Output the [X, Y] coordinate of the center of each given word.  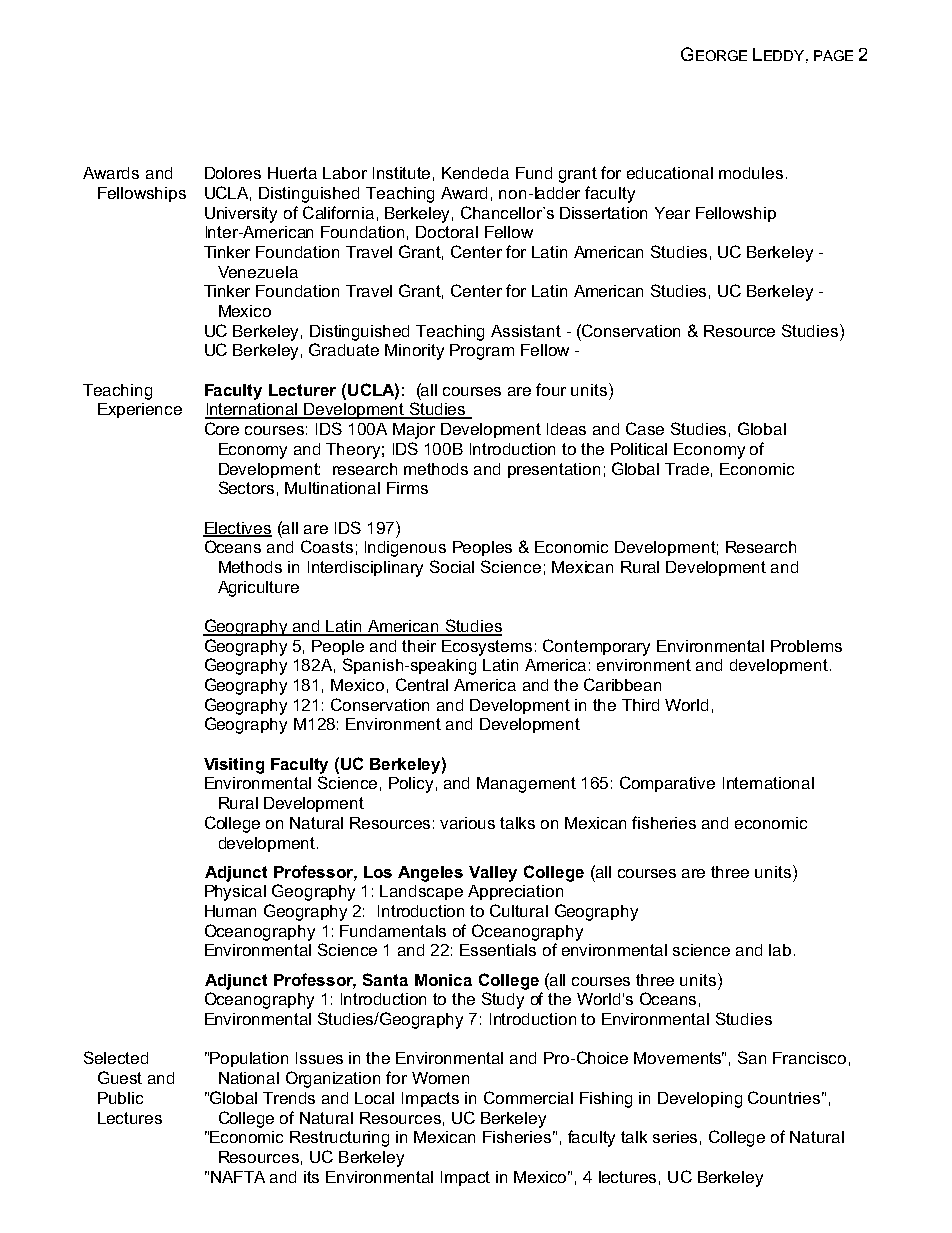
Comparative [667, 784]
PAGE [833, 55]
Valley [493, 874]
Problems [806, 646]
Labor [345, 173]
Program [482, 352]
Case [645, 428]
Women [440, 1078]
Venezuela [258, 272]
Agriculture [258, 589]
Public [120, 1098]
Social [452, 566]
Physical [235, 893]
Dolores [233, 173]
